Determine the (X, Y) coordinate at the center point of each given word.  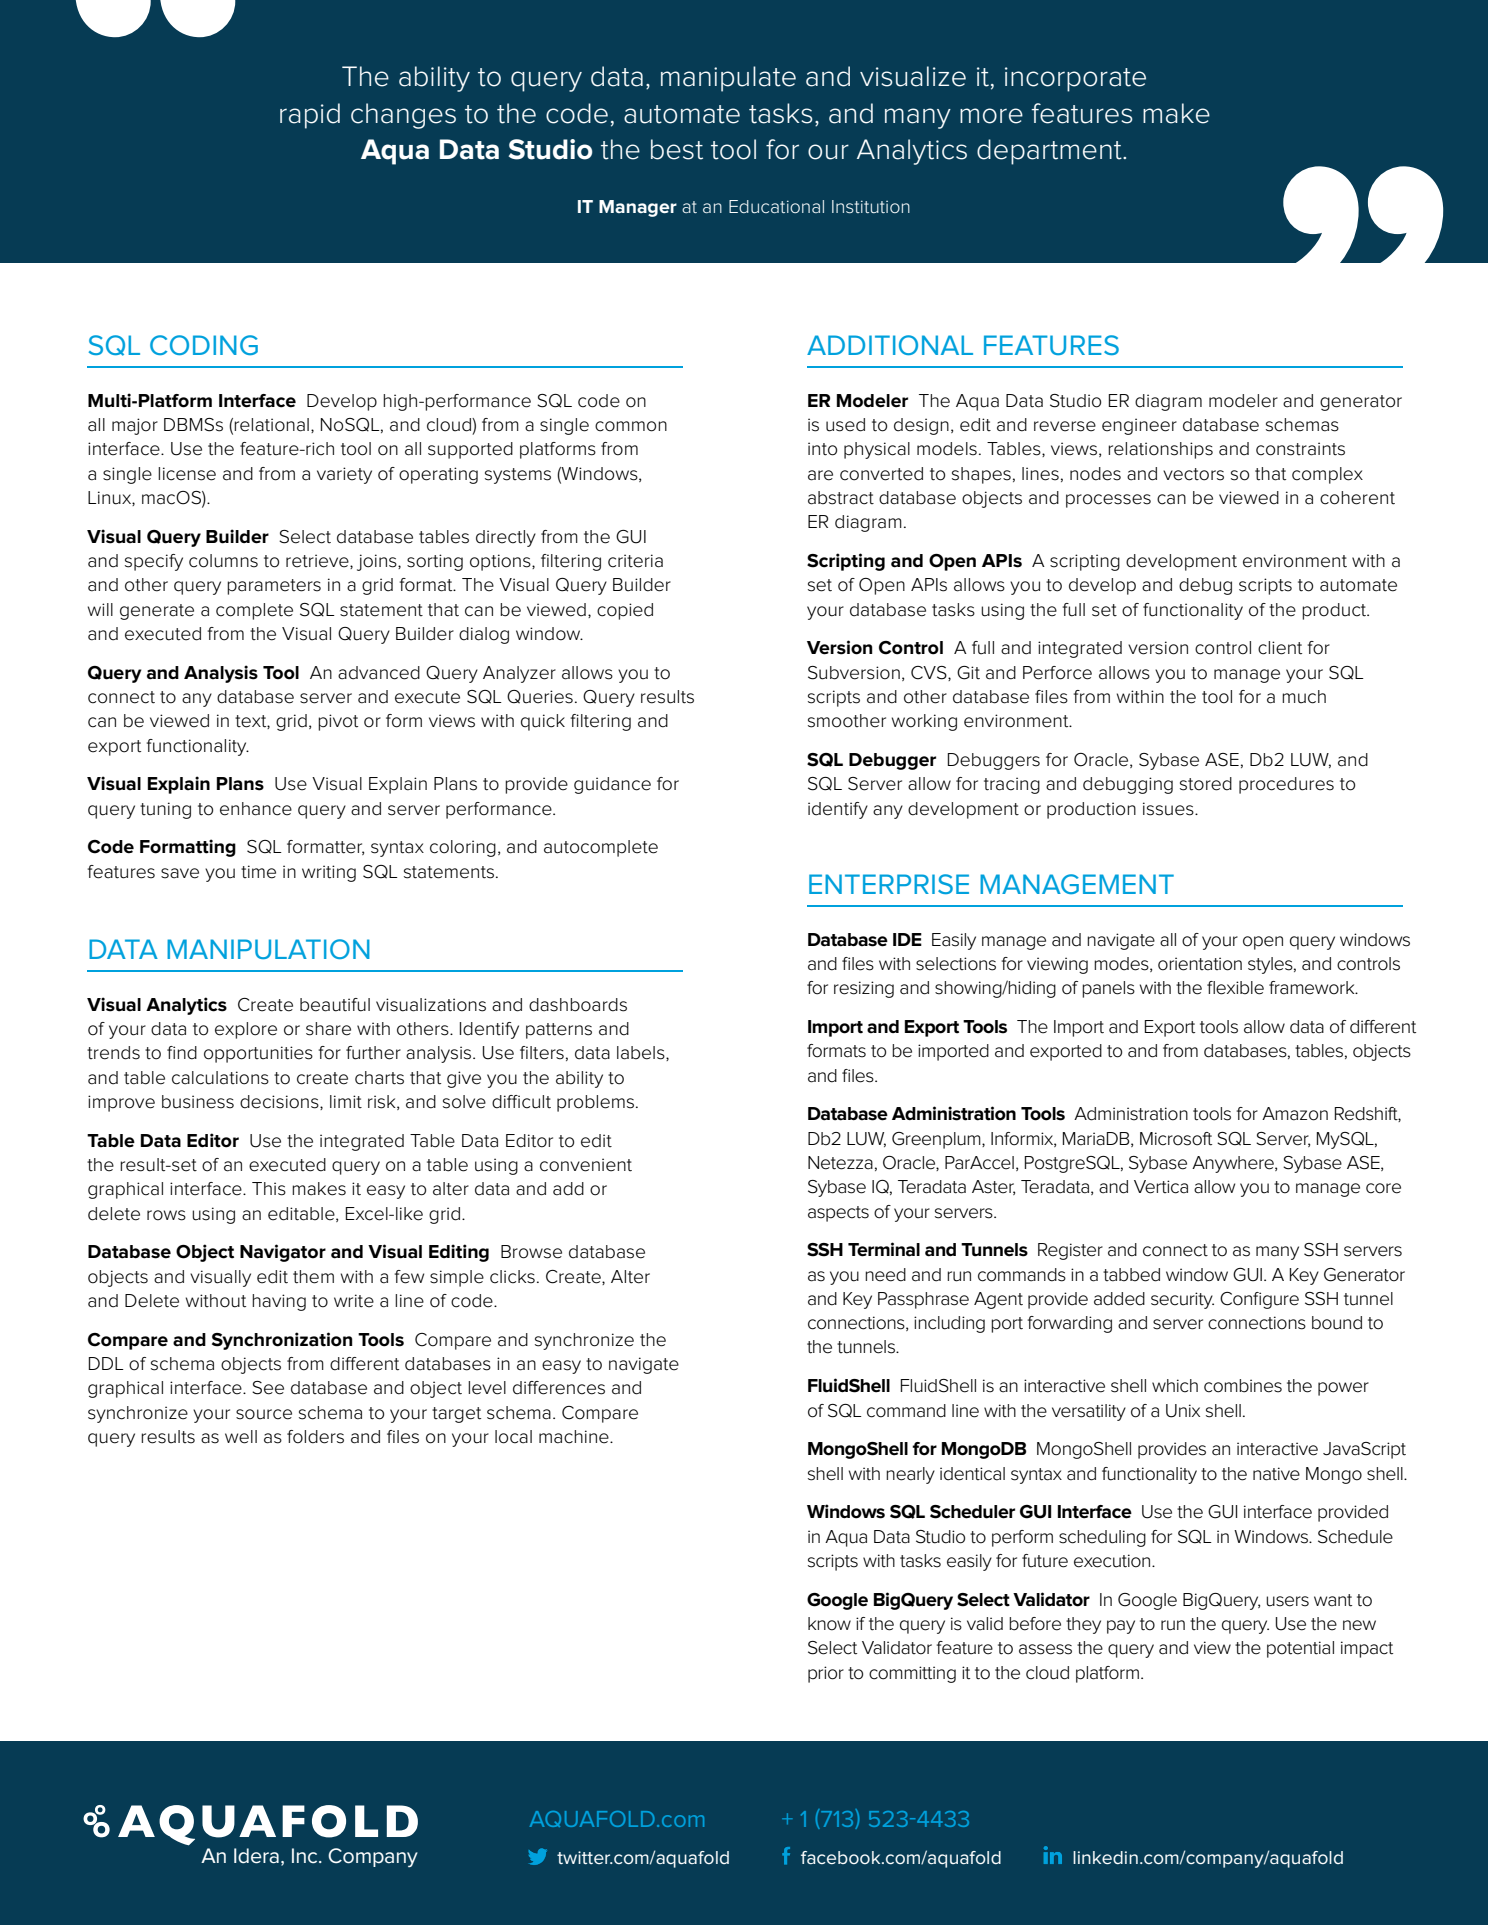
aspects (838, 1214)
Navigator (283, 1253)
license (187, 474)
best (677, 149)
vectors (1193, 474)
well (241, 1437)
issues (1169, 809)
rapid (310, 116)
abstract (841, 498)
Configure (1259, 1300)
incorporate (1075, 79)
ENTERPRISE (889, 884)
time (258, 872)
